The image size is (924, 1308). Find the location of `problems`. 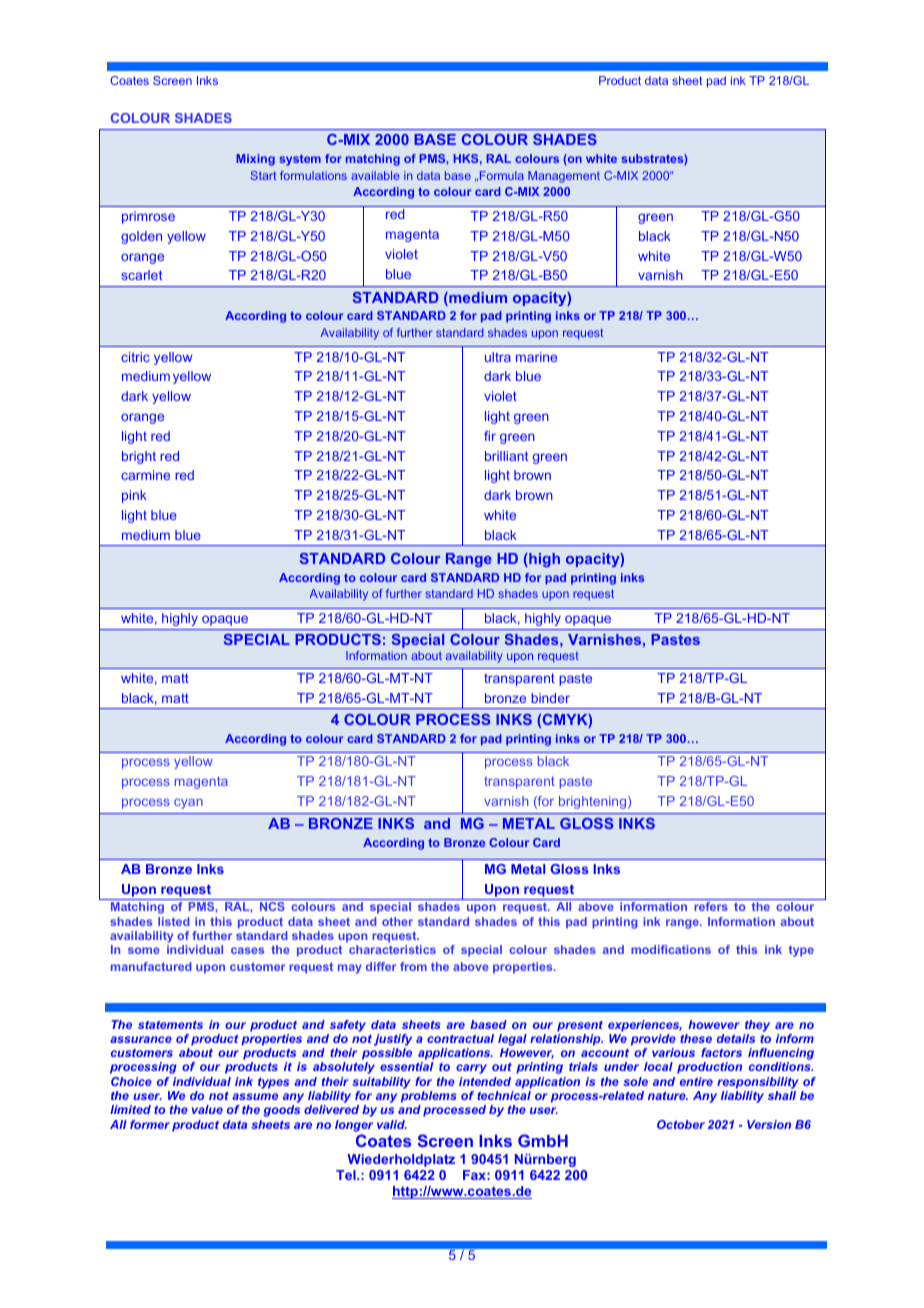

problems is located at coordinates (429, 1097).
